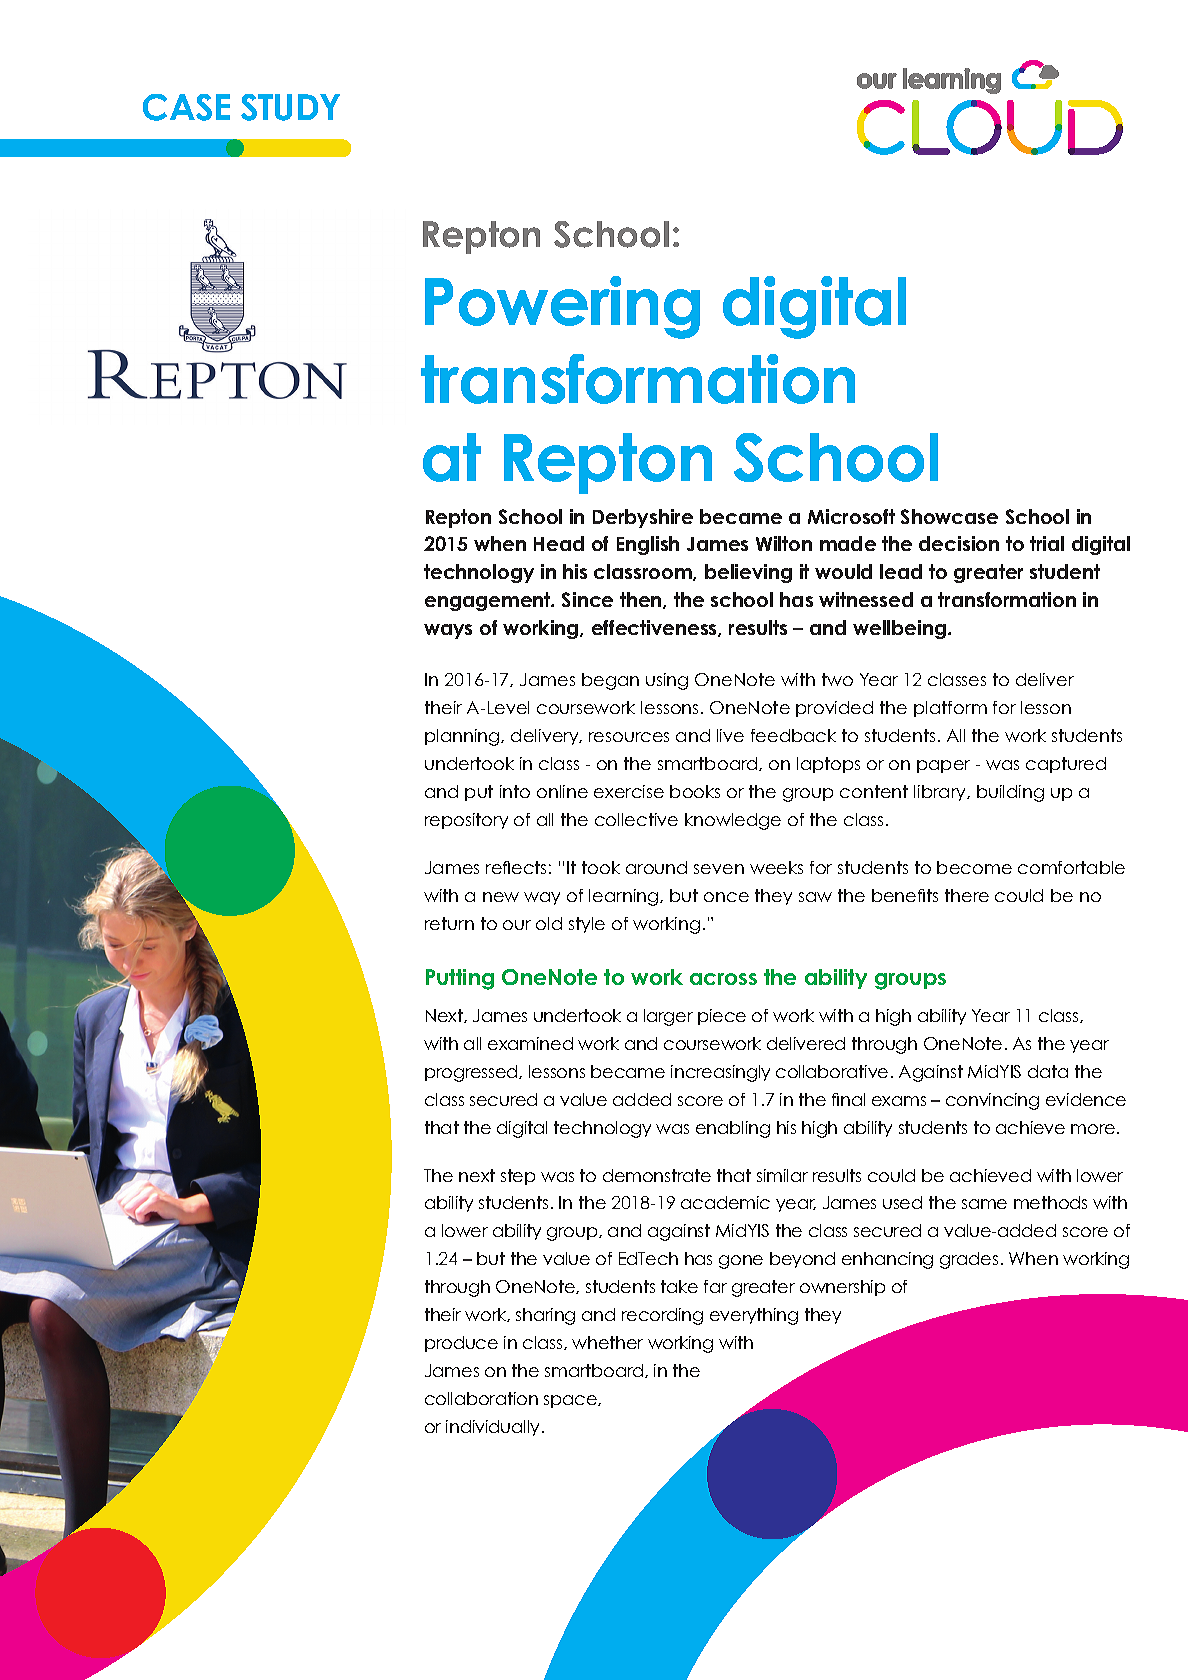  What do you see at coordinates (950, 709) in the document?
I see `platform` at bounding box center [950, 709].
